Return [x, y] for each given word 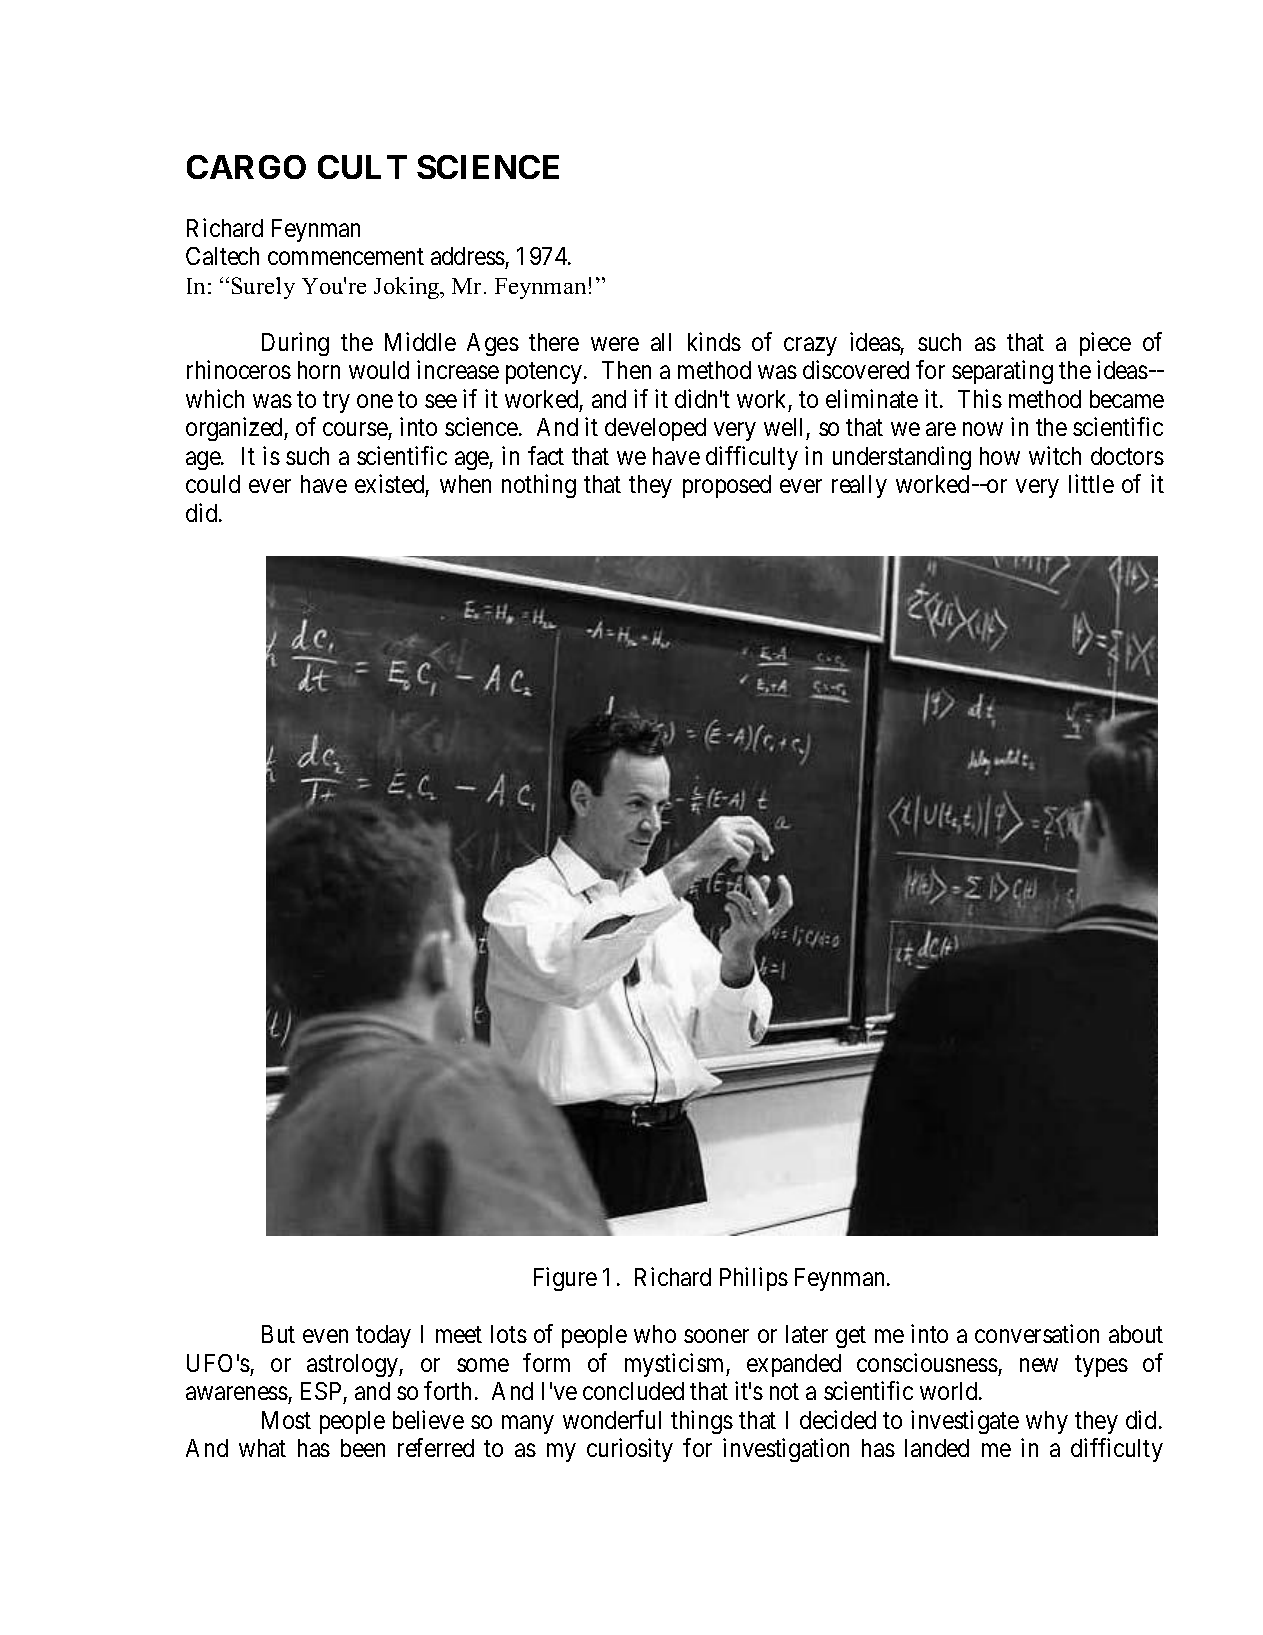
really [859, 486]
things [702, 1422]
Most [286, 1420]
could [213, 484]
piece [1105, 344]
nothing [539, 486]
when [465, 484]
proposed [727, 486]
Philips [754, 1279]
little [1091, 483]
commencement [346, 257]
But [278, 1334]
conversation [1037, 1333]
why [1047, 1422]
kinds [714, 341]
